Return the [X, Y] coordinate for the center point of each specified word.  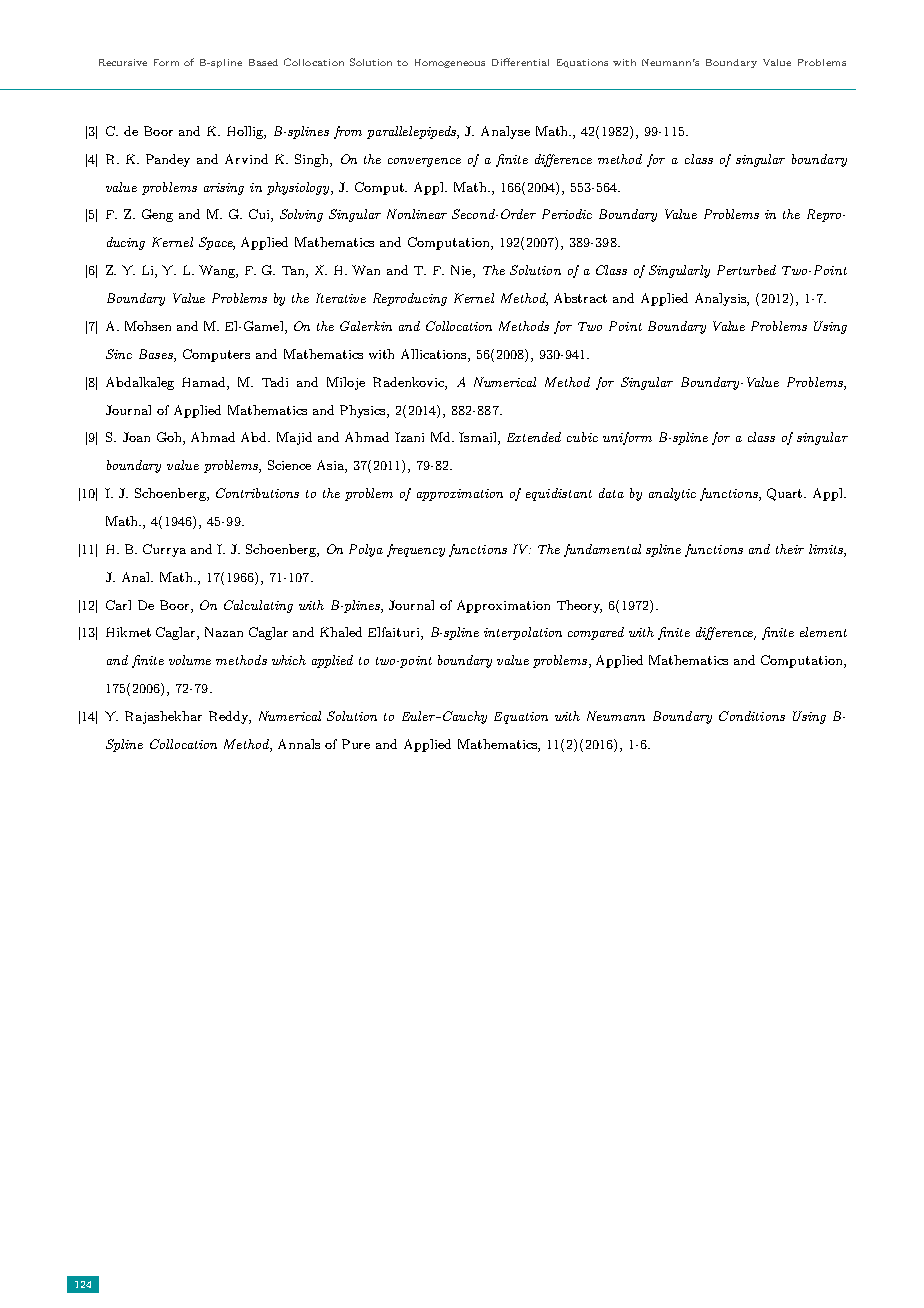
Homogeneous [450, 63]
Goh [170, 438]
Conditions [752, 716]
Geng [157, 215]
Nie [462, 271]
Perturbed [746, 270]
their [790, 549]
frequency [416, 550]
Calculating [258, 606]
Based [263, 62]
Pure [356, 744]
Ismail [479, 438]
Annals [299, 744]
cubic [582, 437]
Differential [520, 62]
